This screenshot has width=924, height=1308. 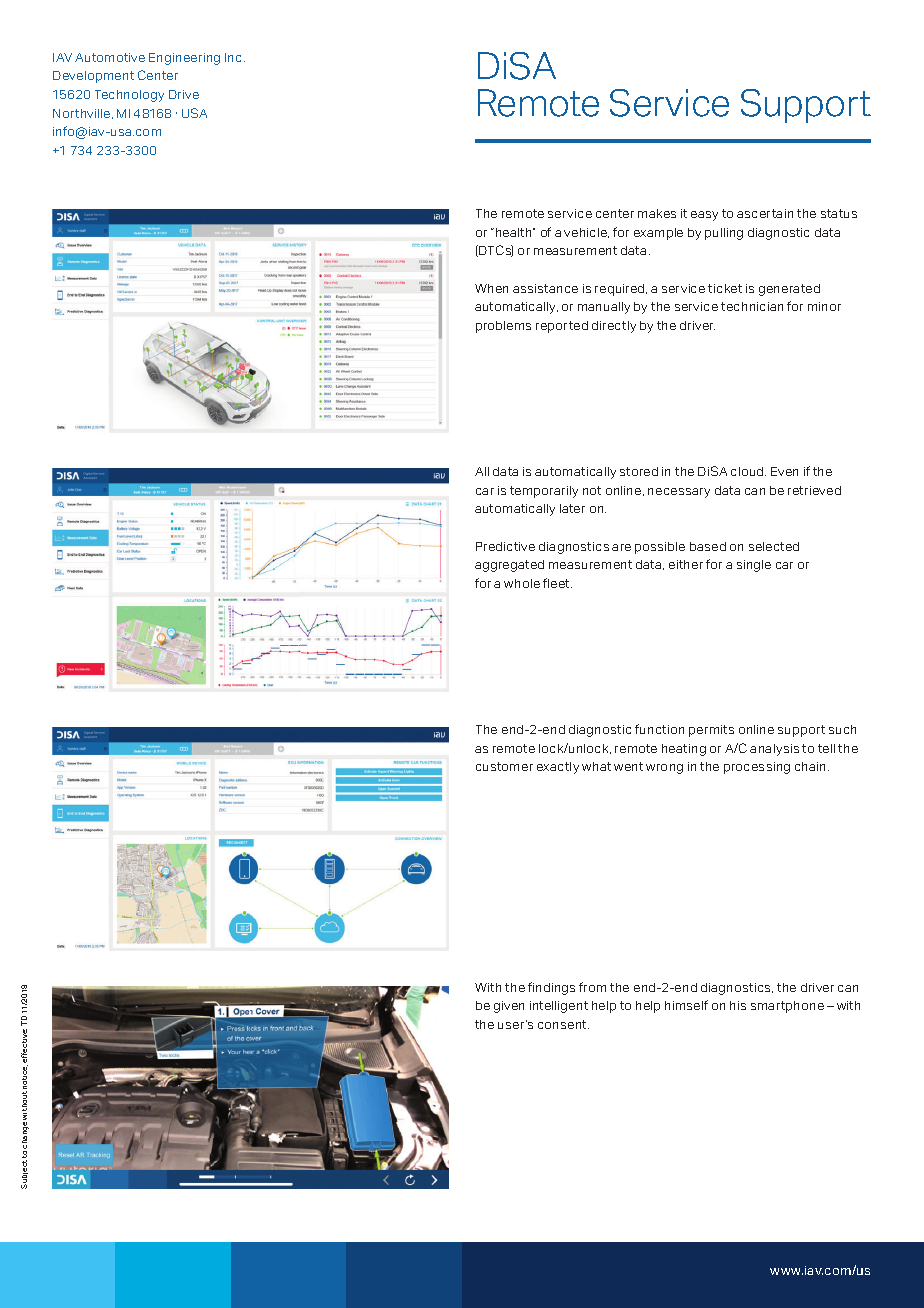 I want to click on Engineering, so click(x=184, y=59).
